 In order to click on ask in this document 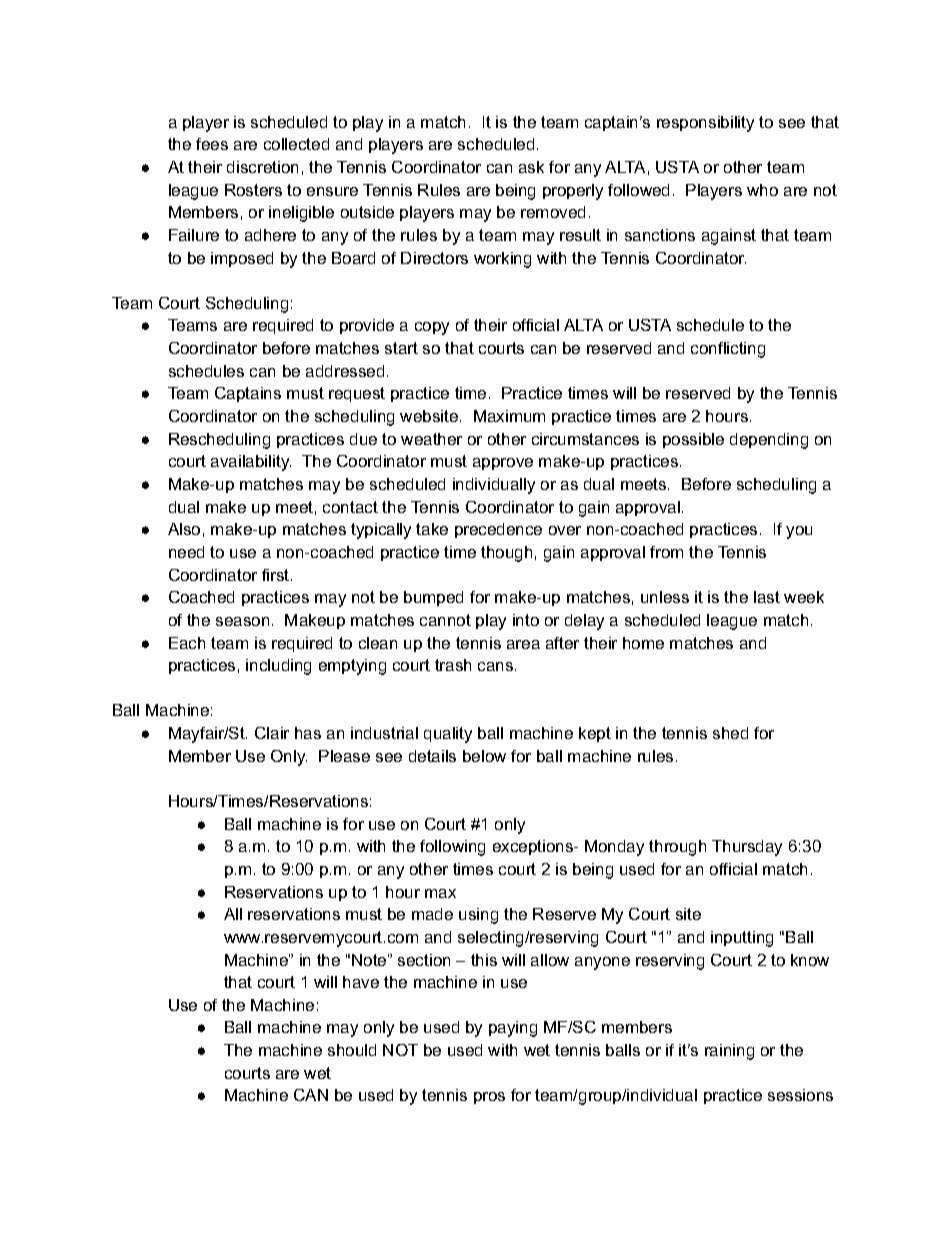, I will do `click(531, 167)`.
